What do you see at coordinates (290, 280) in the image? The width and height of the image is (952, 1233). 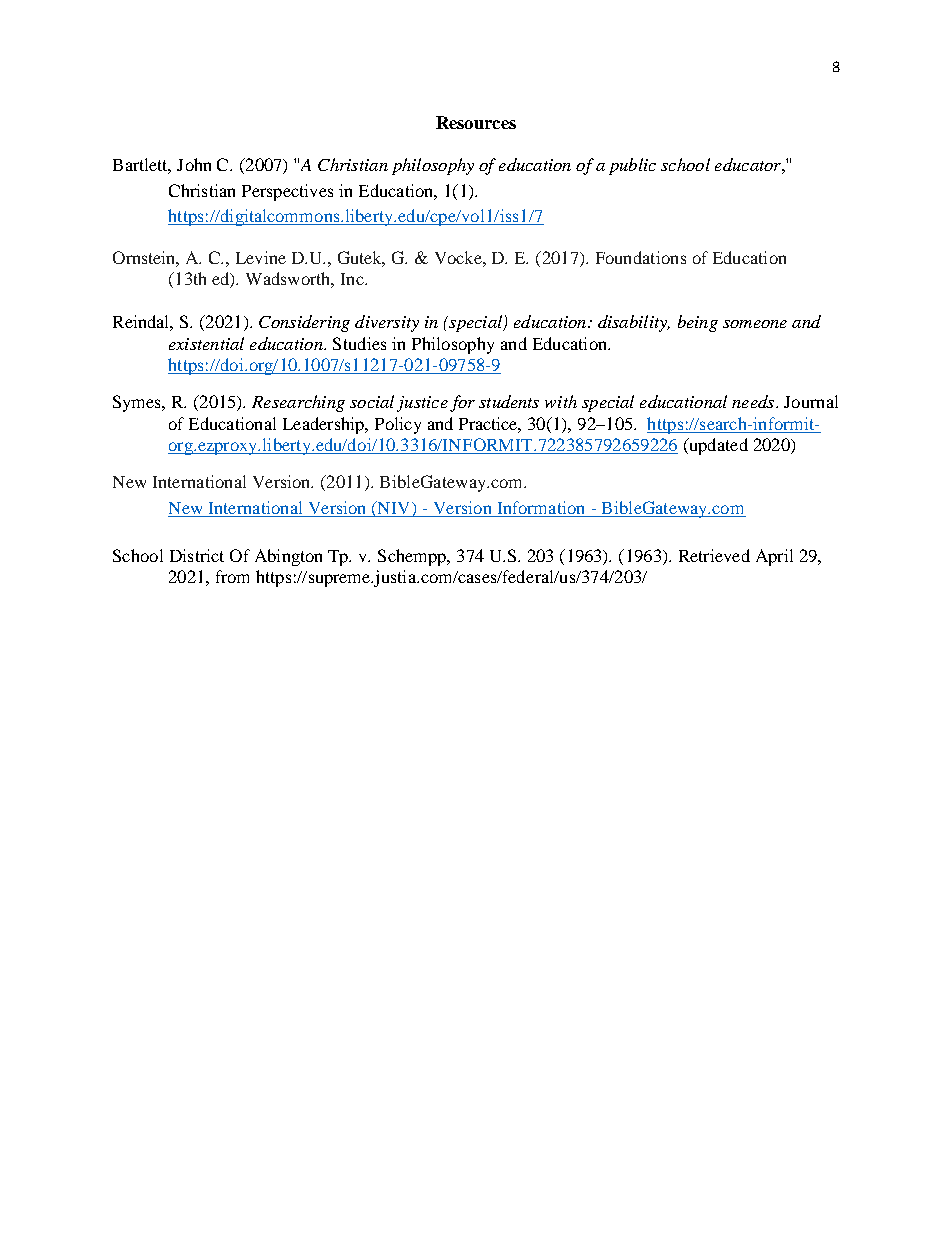 I see `Wadsworth` at bounding box center [290, 280].
